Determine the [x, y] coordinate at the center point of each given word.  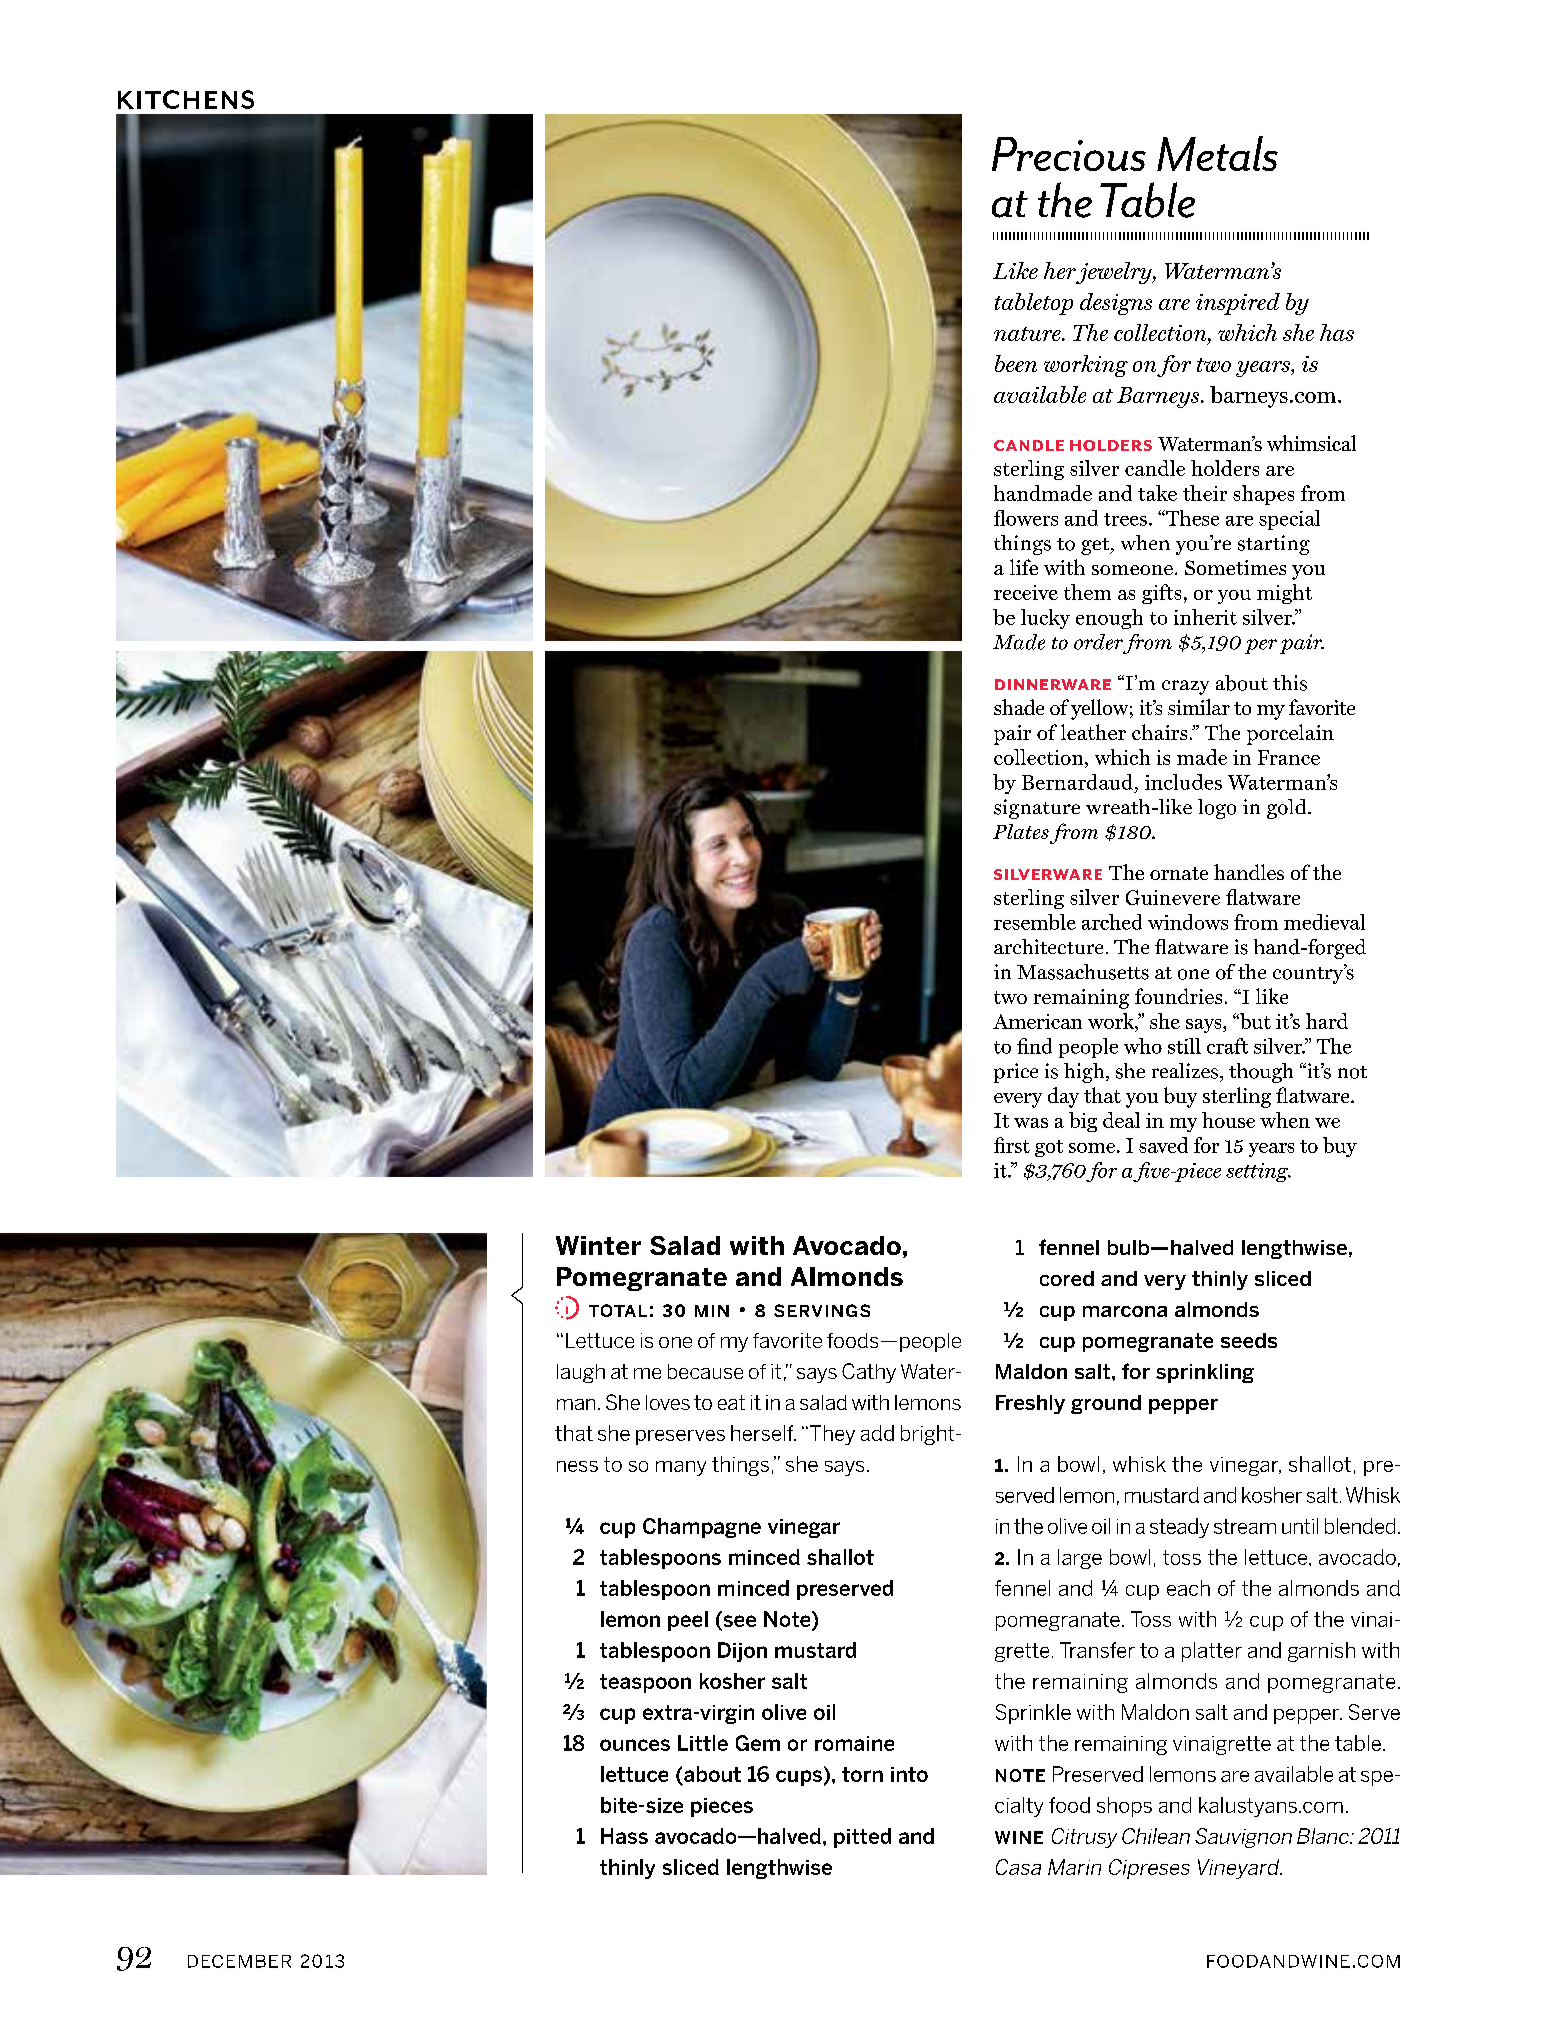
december [239, 1961]
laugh [581, 1373]
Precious [1069, 154]
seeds [1249, 1340]
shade [1019, 707]
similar [1199, 707]
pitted [862, 1838]
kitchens [186, 99]
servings [822, 1310]
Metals [1217, 153]
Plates [1021, 831]
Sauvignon [1243, 1838]
